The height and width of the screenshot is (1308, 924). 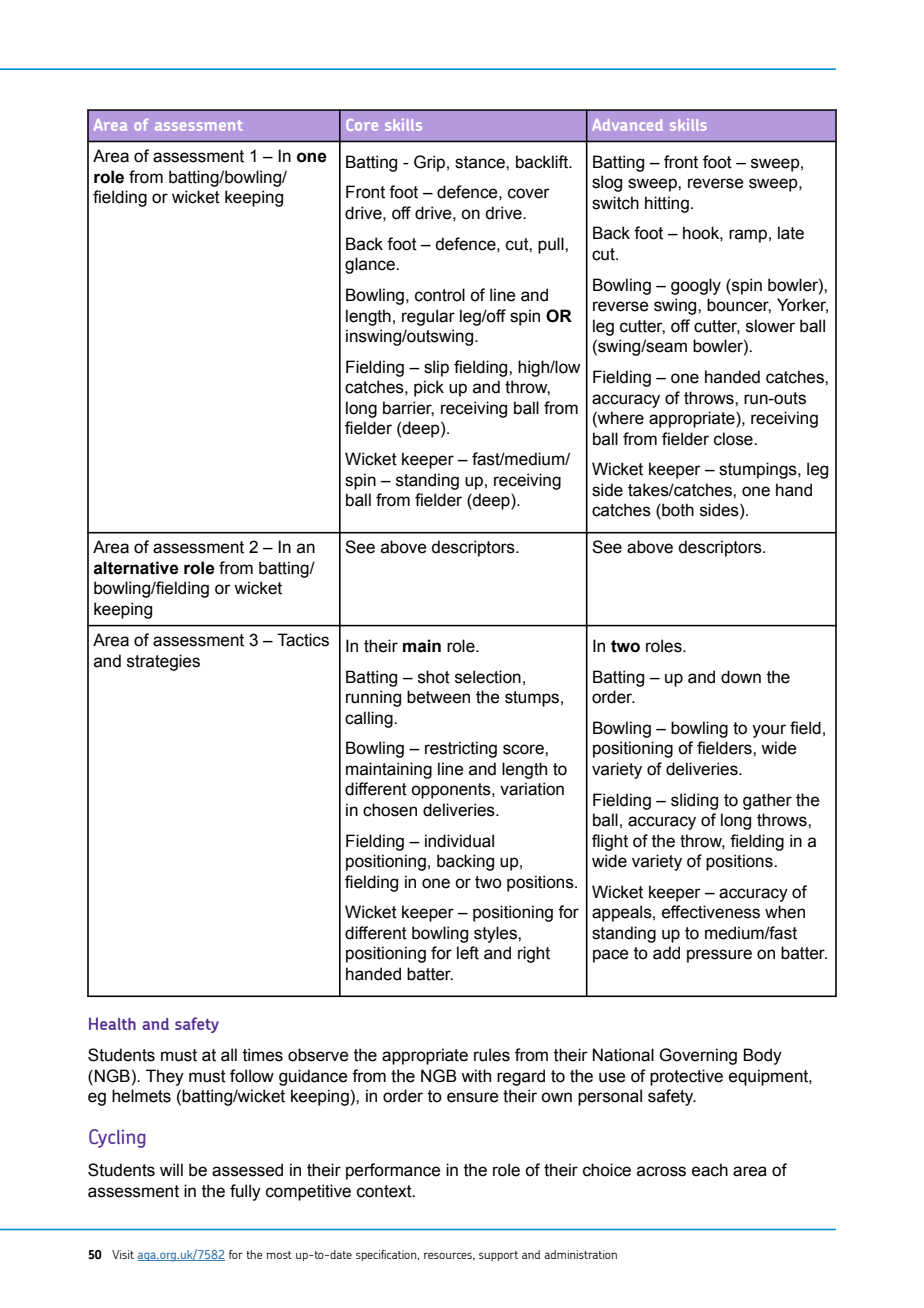 What do you see at coordinates (136, 568) in the screenshot?
I see `alternative` at bounding box center [136, 568].
